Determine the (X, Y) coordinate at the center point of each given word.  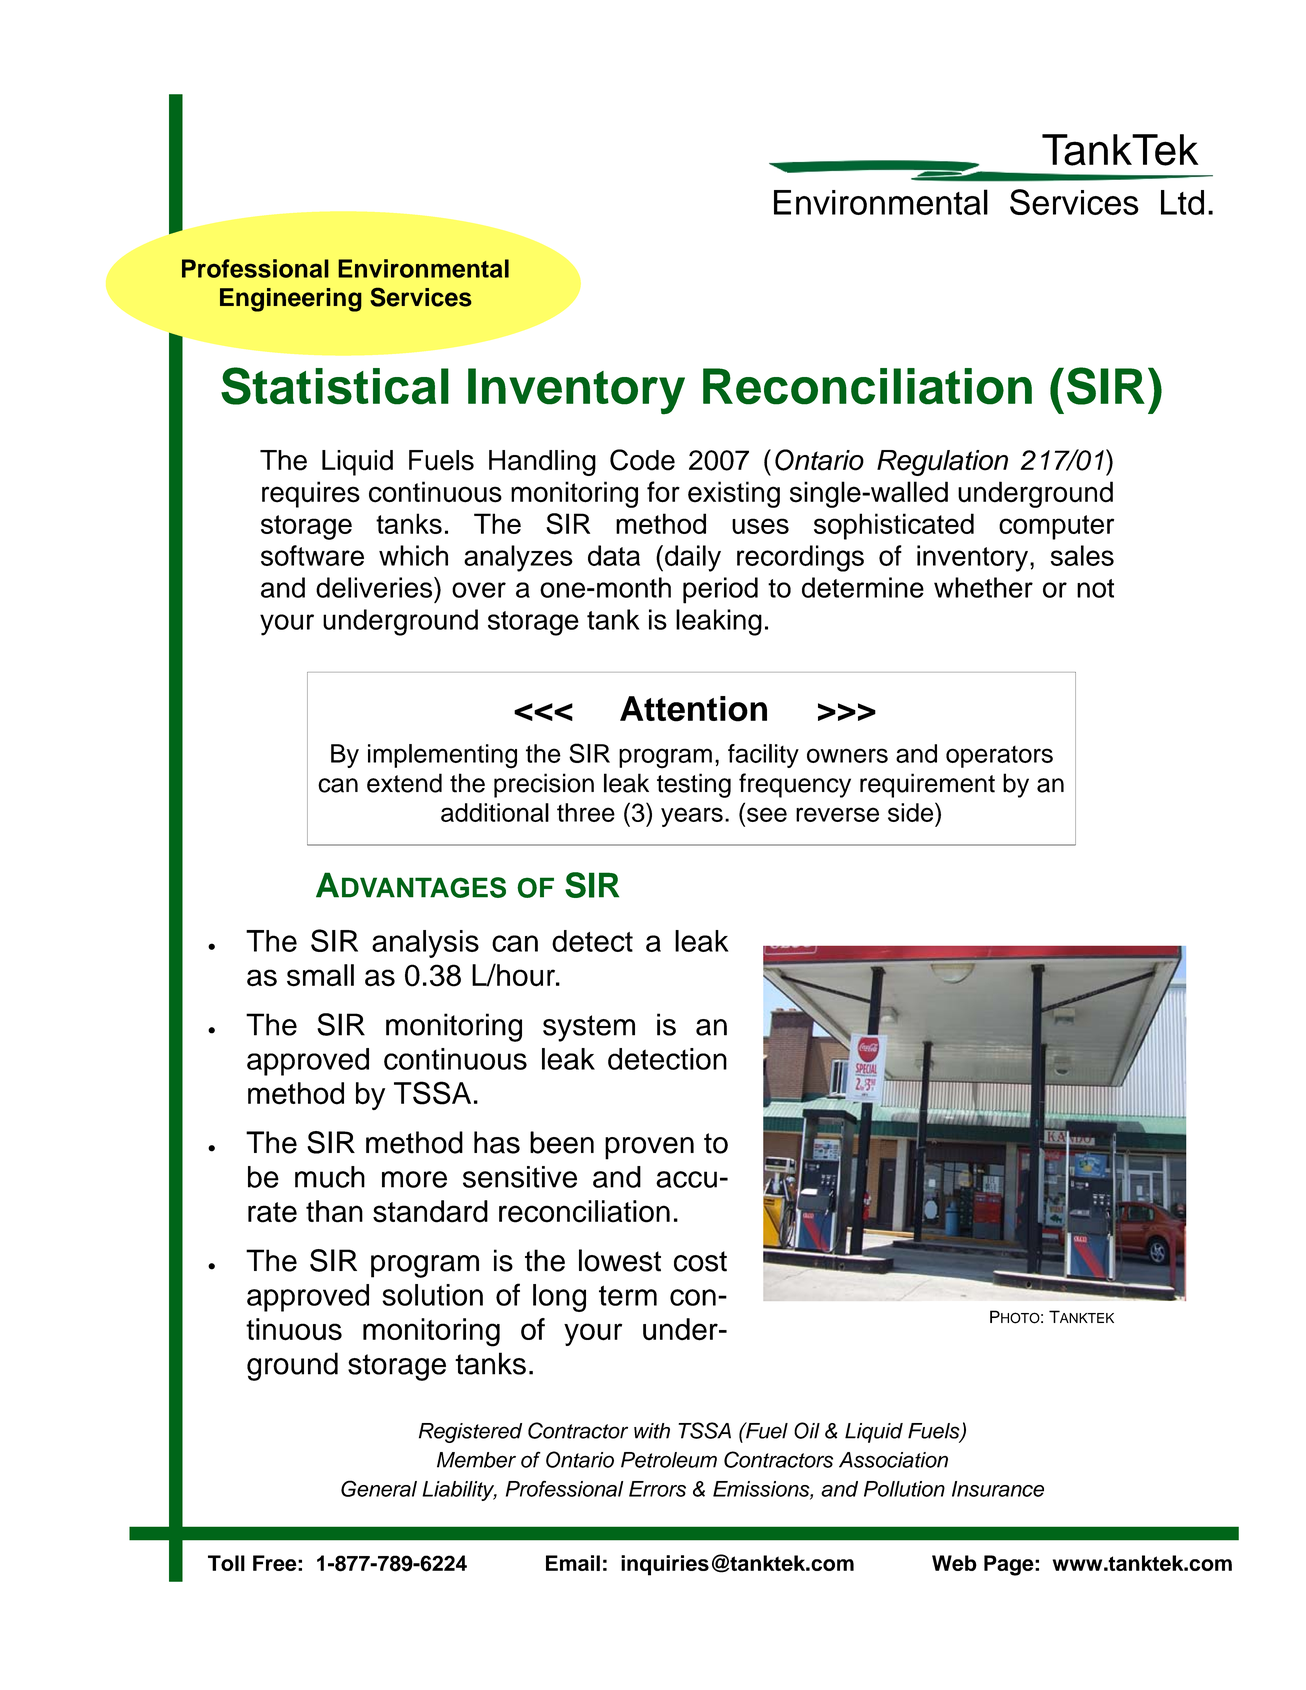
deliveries (375, 587)
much (330, 1177)
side (912, 812)
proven (649, 1148)
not (1095, 588)
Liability (459, 1491)
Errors (657, 1489)
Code (642, 460)
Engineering (291, 300)
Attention (693, 709)
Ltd (1182, 202)
